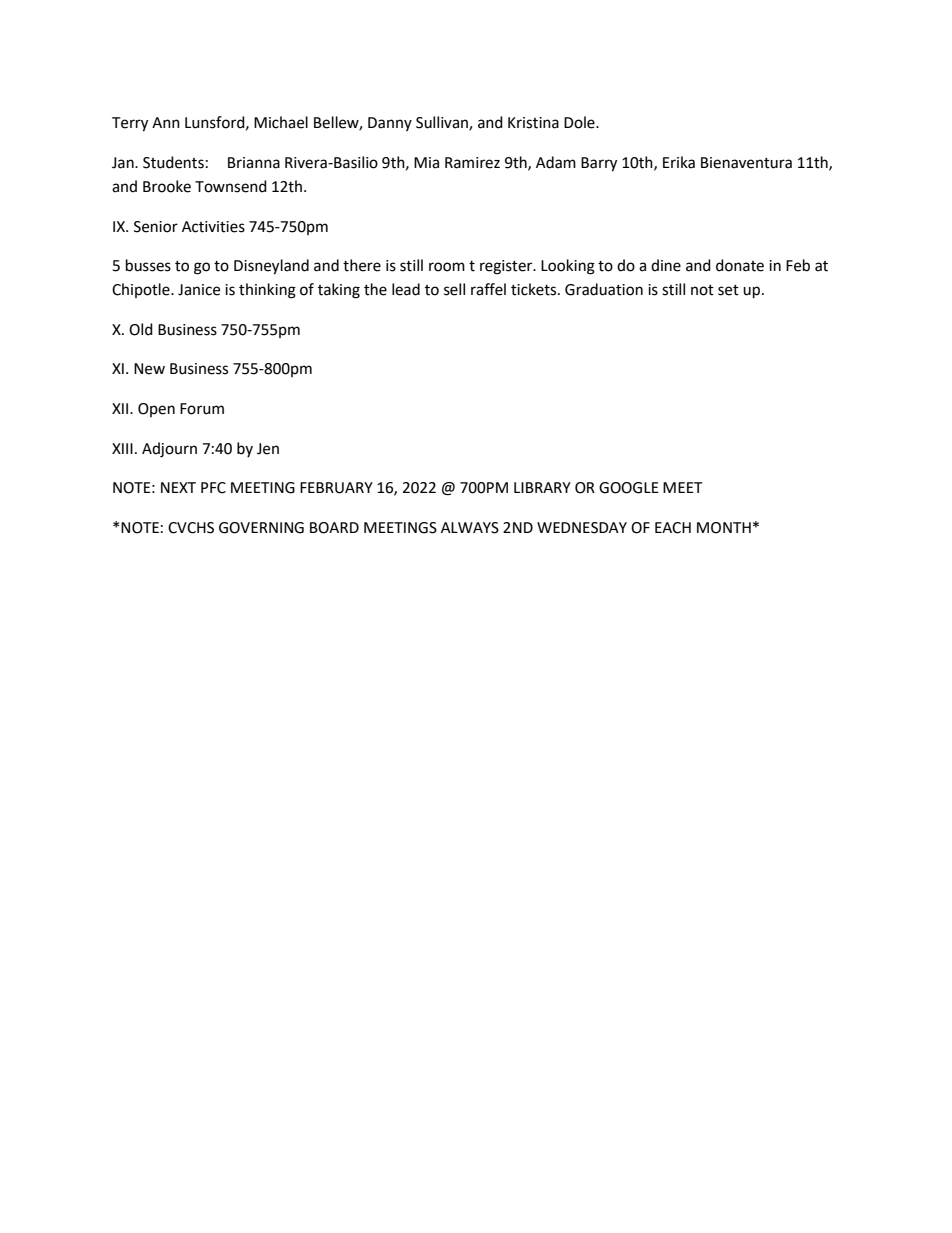  What do you see at coordinates (202, 409) in the screenshot?
I see `Forum` at bounding box center [202, 409].
